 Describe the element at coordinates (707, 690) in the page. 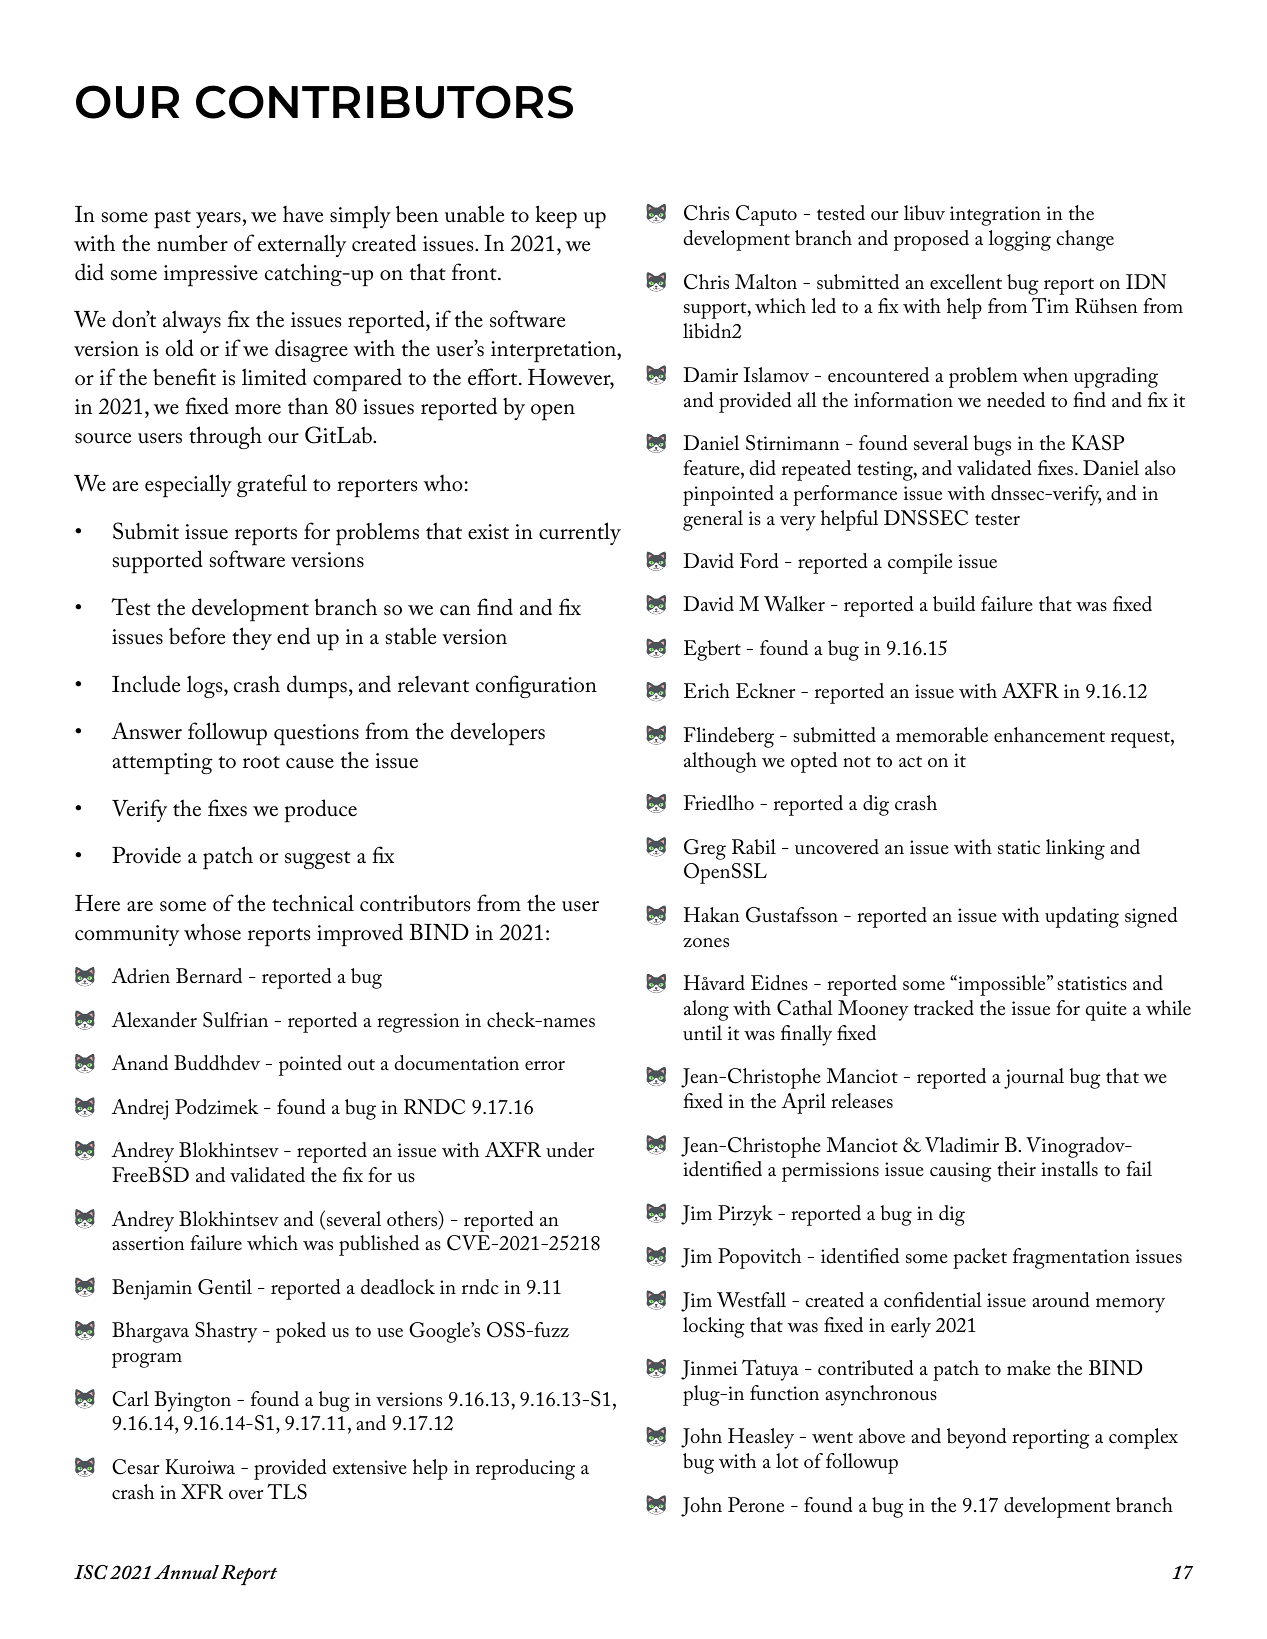

I see `Erich` at that location.
